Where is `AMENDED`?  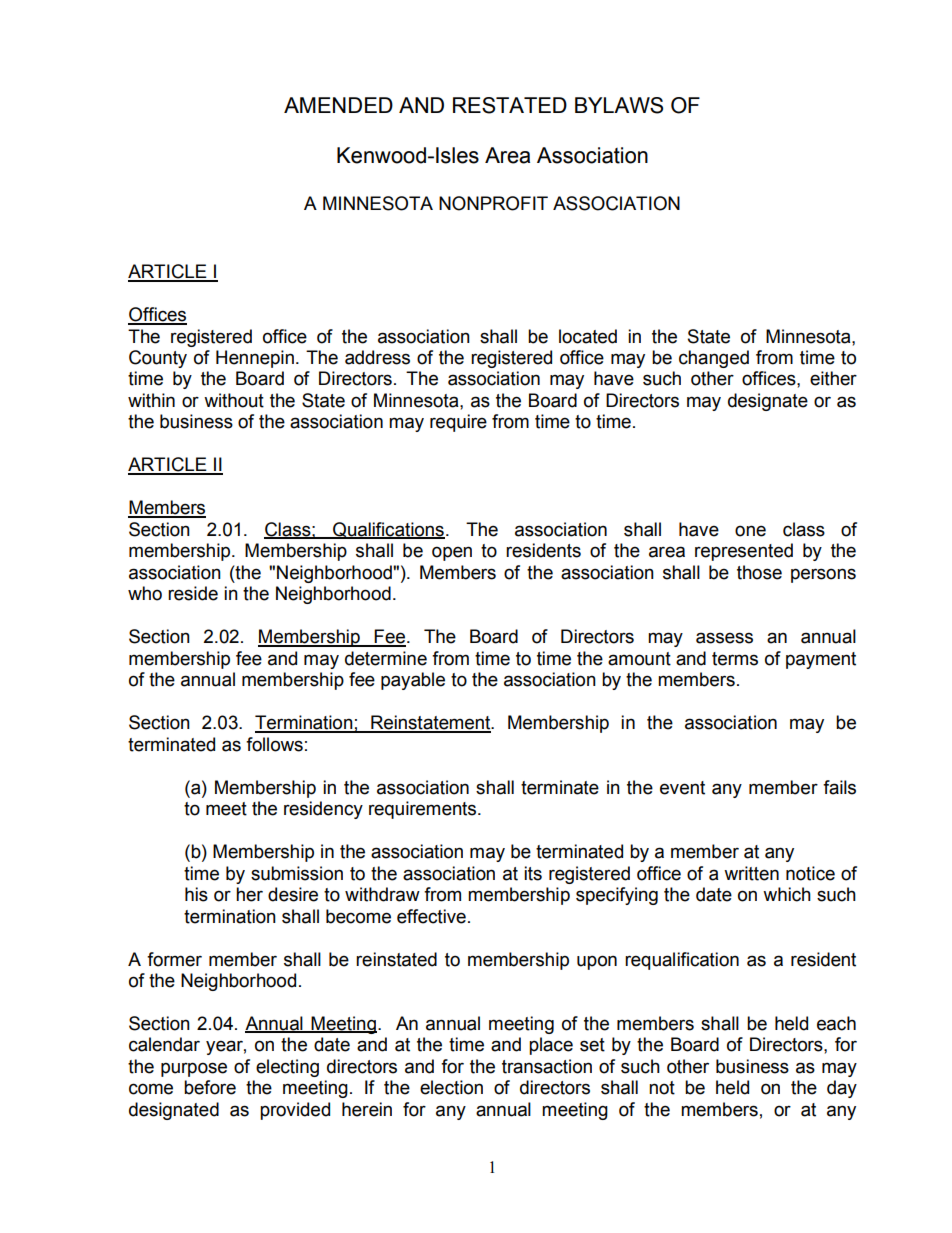 AMENDED is located at coordinates (338, 105).
